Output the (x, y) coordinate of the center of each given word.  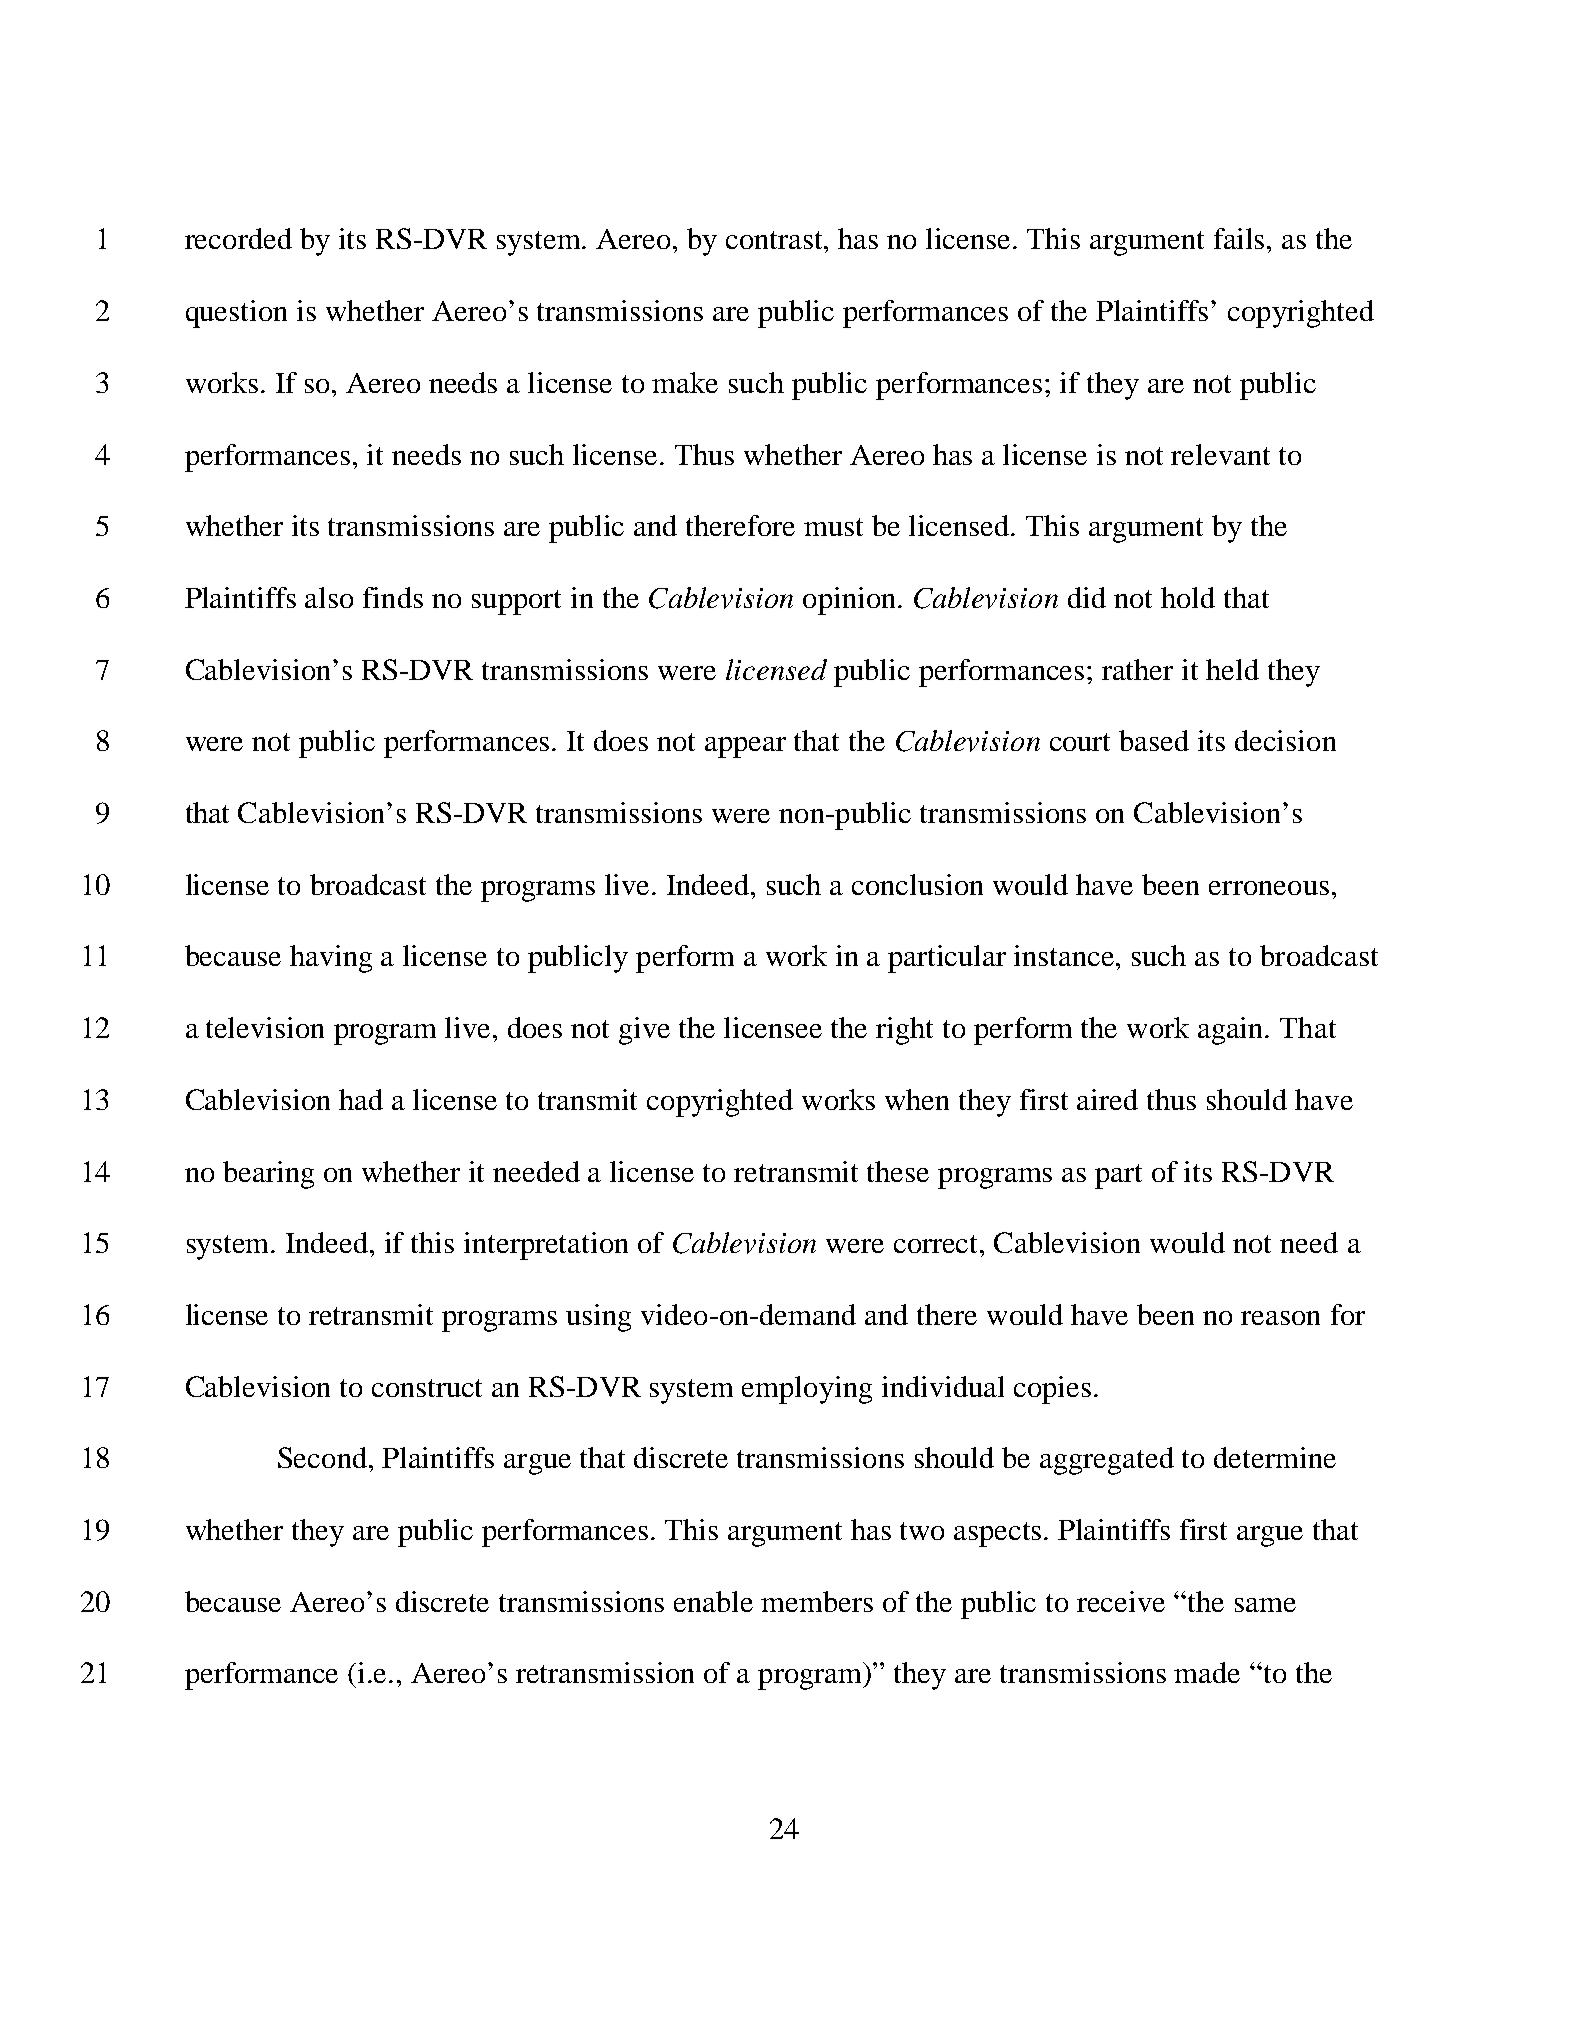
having (331, 959)
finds (393, 597)
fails (1239, 238)
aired (1107, 1099)
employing (807, 1390)
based (1154, 740)
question (236, 314)
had (361, 1099)
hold (1188, 597)
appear (745, 747)
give (644, 1031)
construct (427, 1388)
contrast (776, 240)
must (833, 527)
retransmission (605, 1672)
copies (1052, 1390)
